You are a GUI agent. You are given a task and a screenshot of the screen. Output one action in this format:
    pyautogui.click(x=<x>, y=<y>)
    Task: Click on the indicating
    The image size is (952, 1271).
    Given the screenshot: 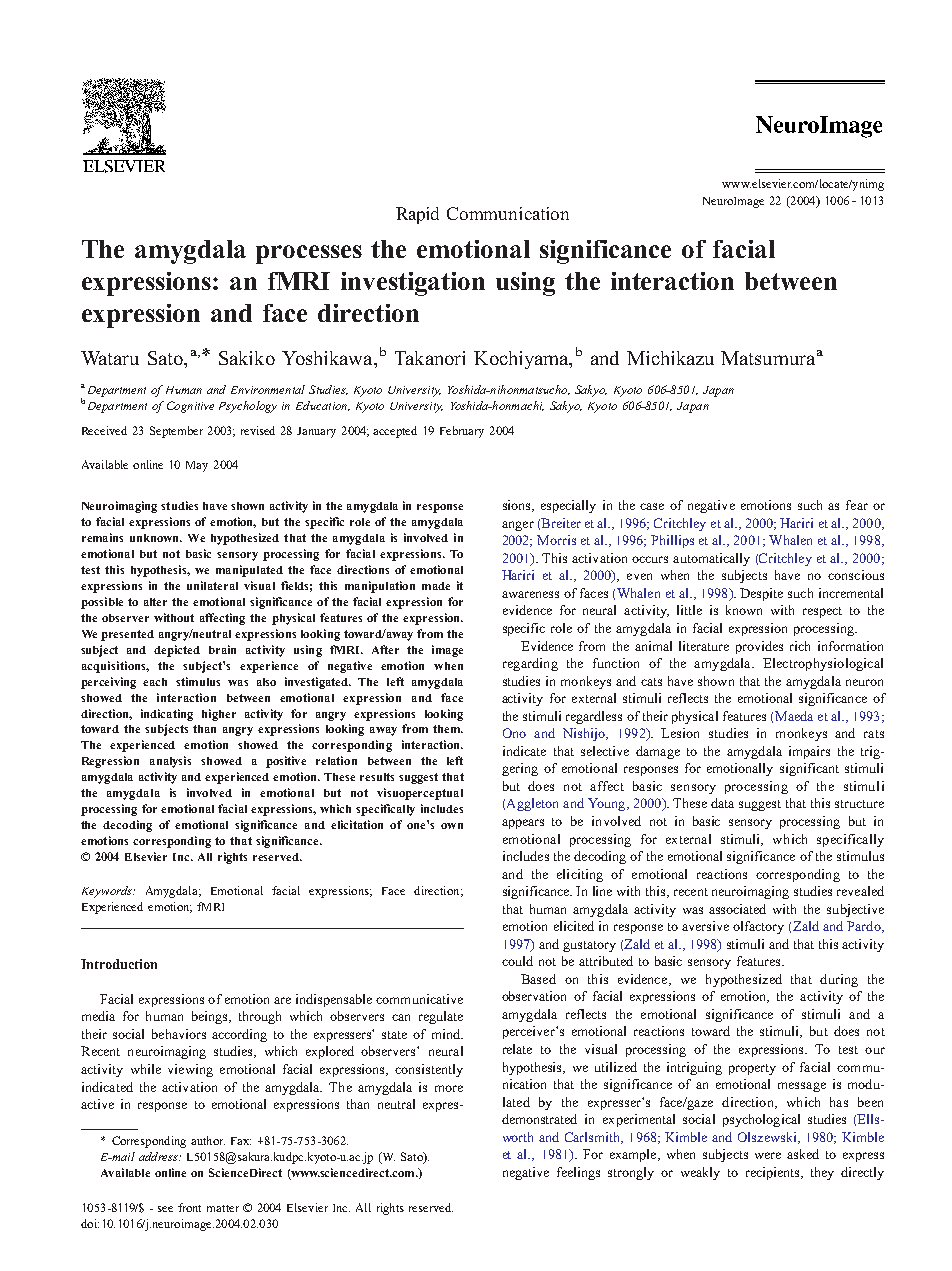 What is the action you would take?
    pyautogui.click(x=167, y=715)
